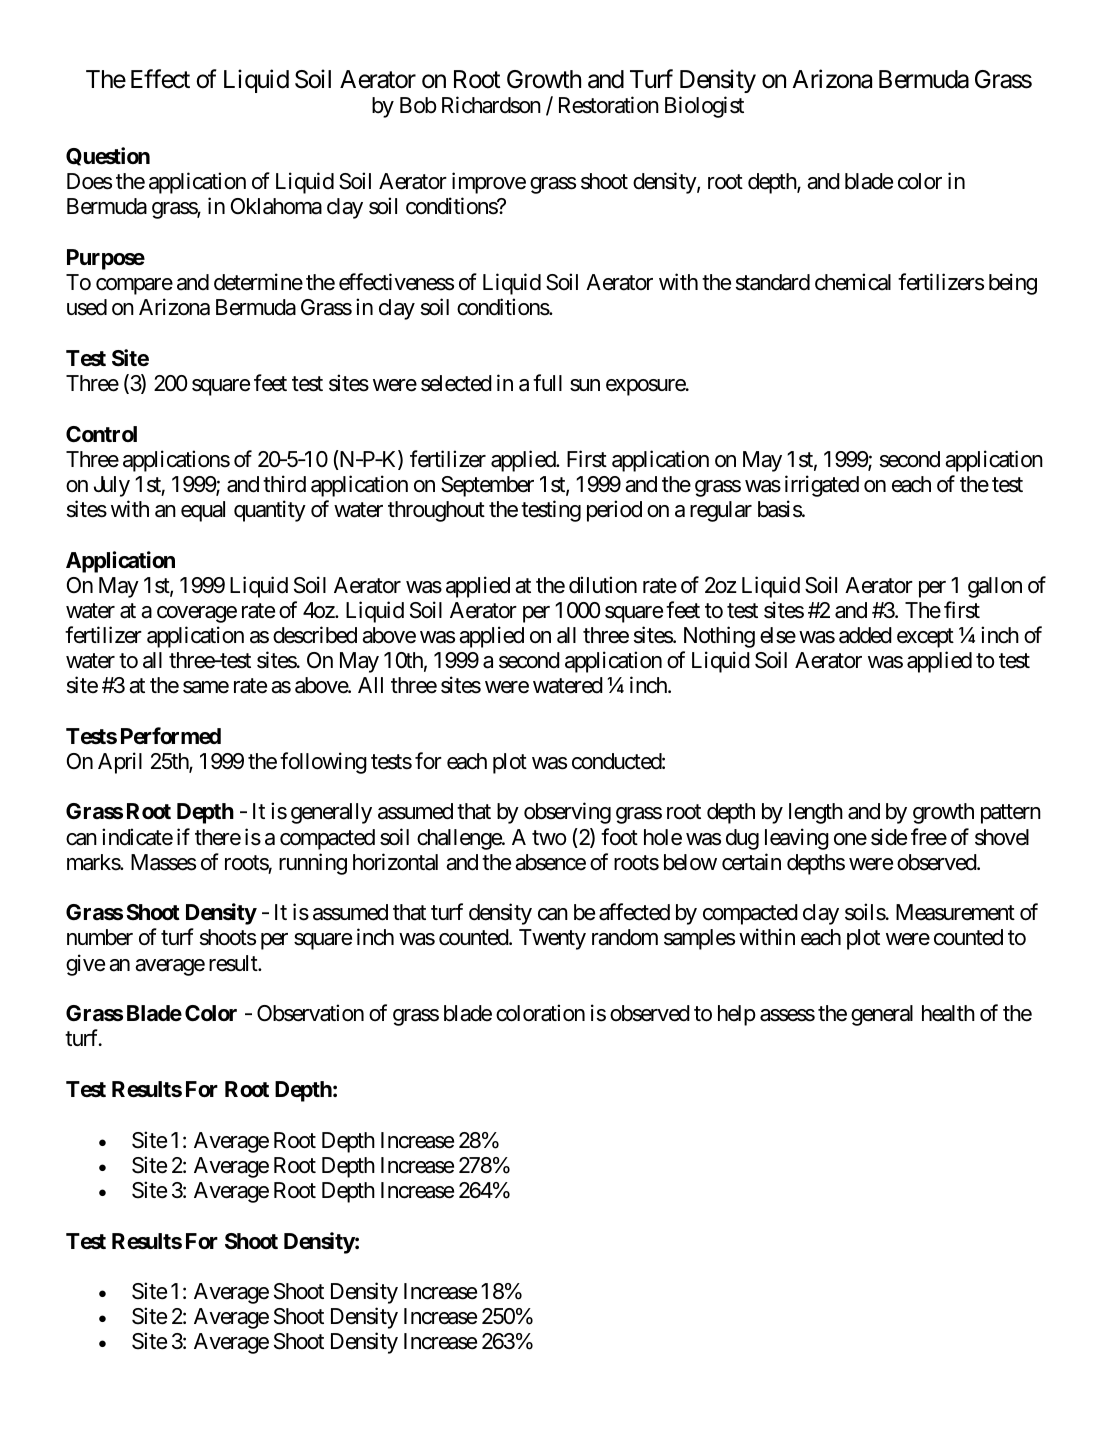 The image size is (1115, 1442). I want to click on Oklahoma, so click(276, 206).
